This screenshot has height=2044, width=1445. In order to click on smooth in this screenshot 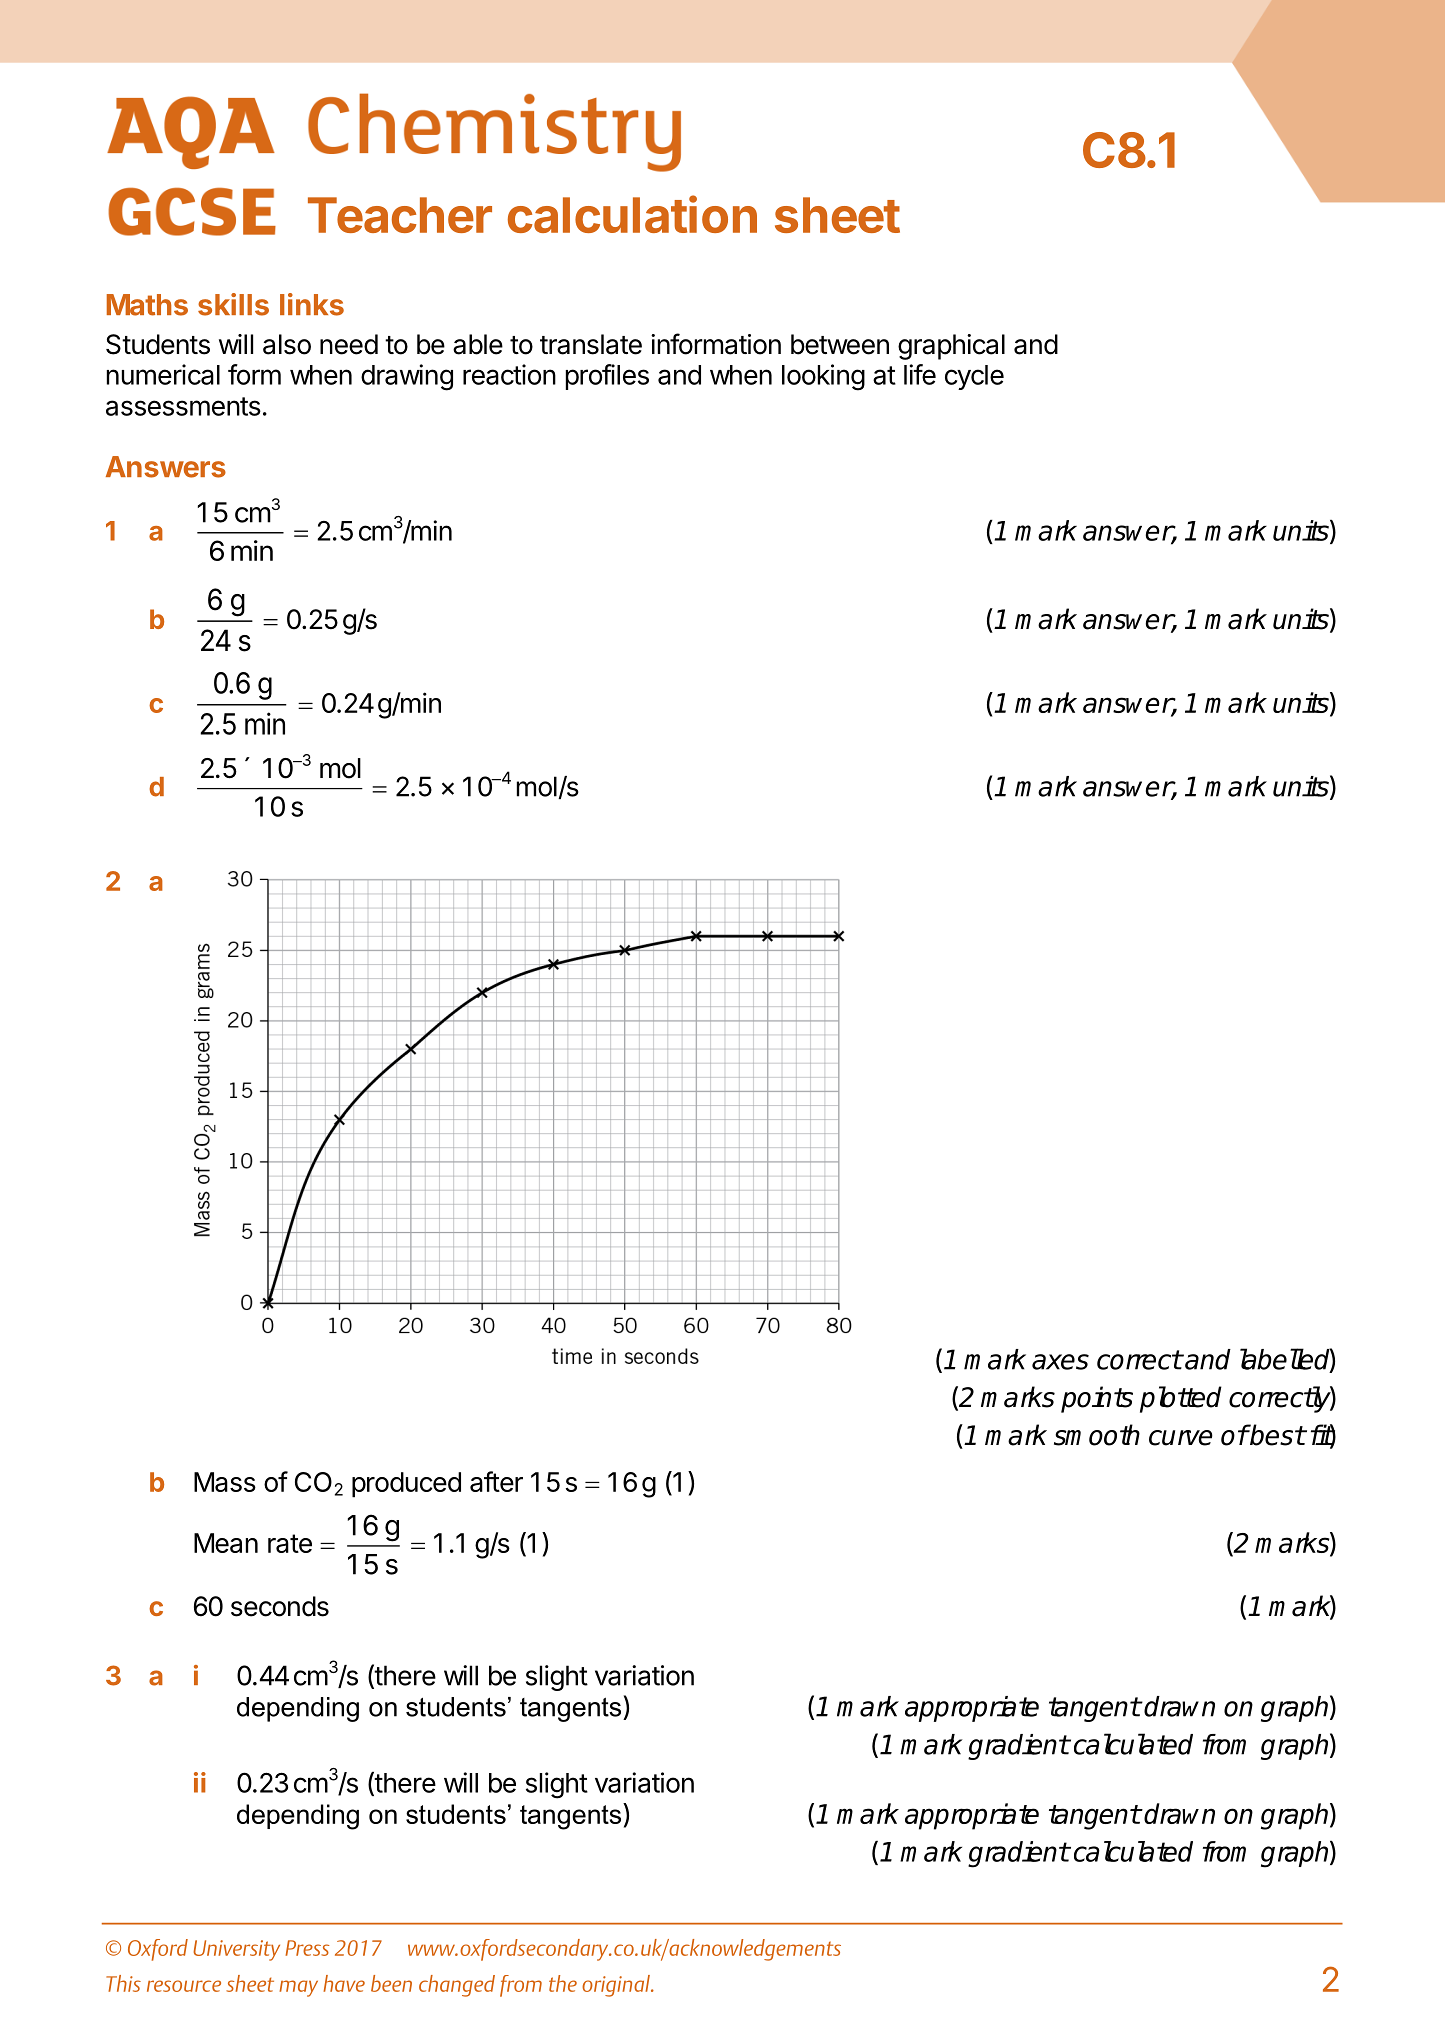, I will do `click(1097, 1435)`.
